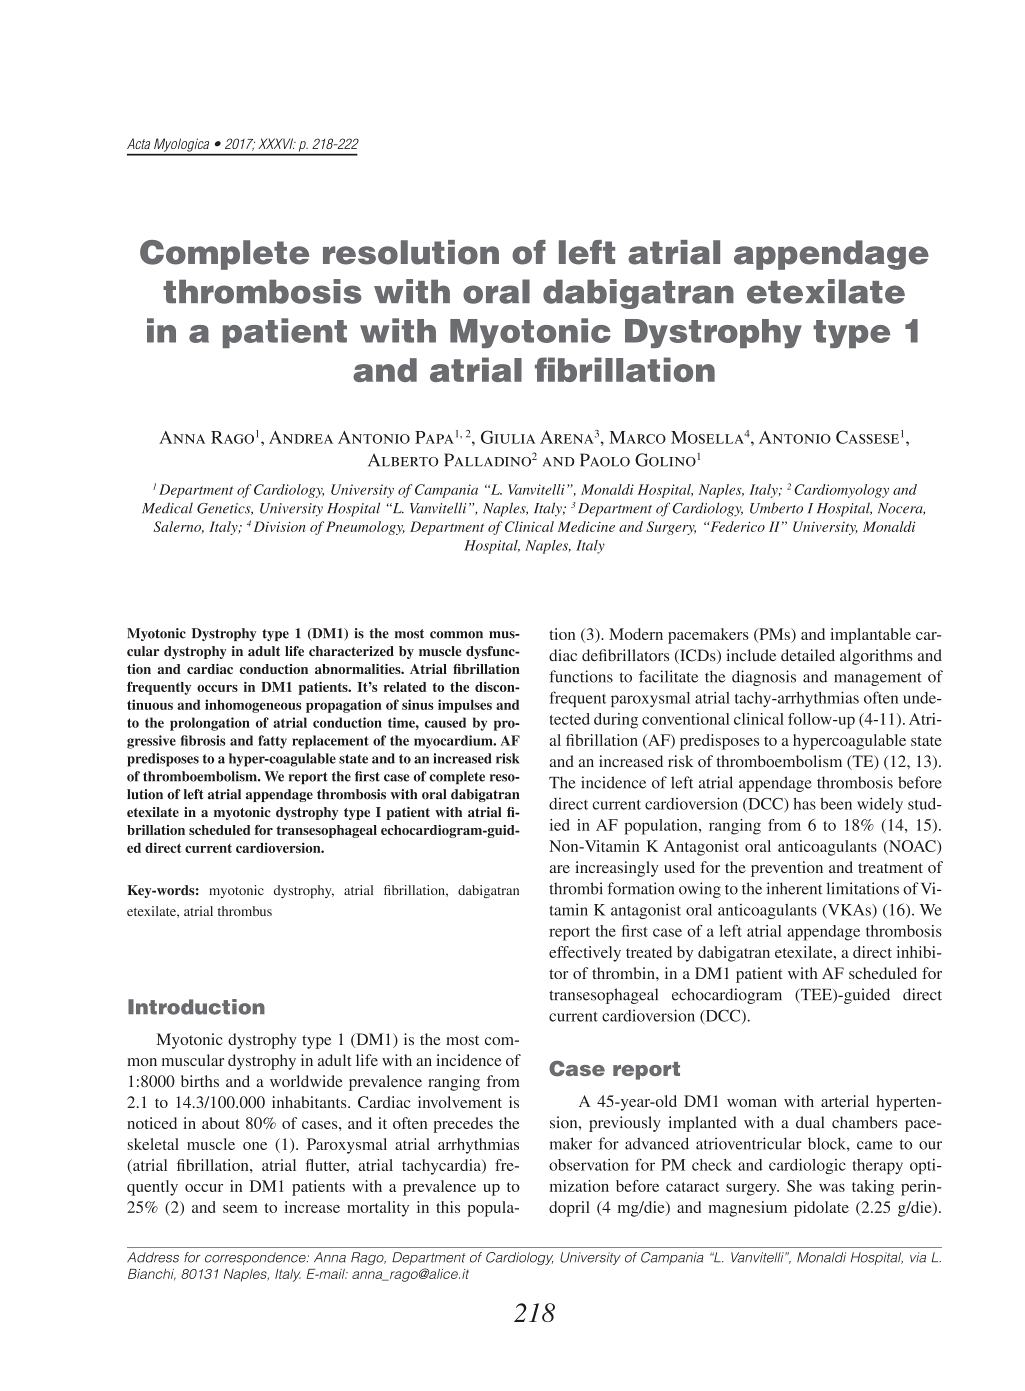 This document has width=1025, height=1391. What do you see at coordinates (776, 508) in the document?
I see `Umberto` at bounding box center [776, 508].
